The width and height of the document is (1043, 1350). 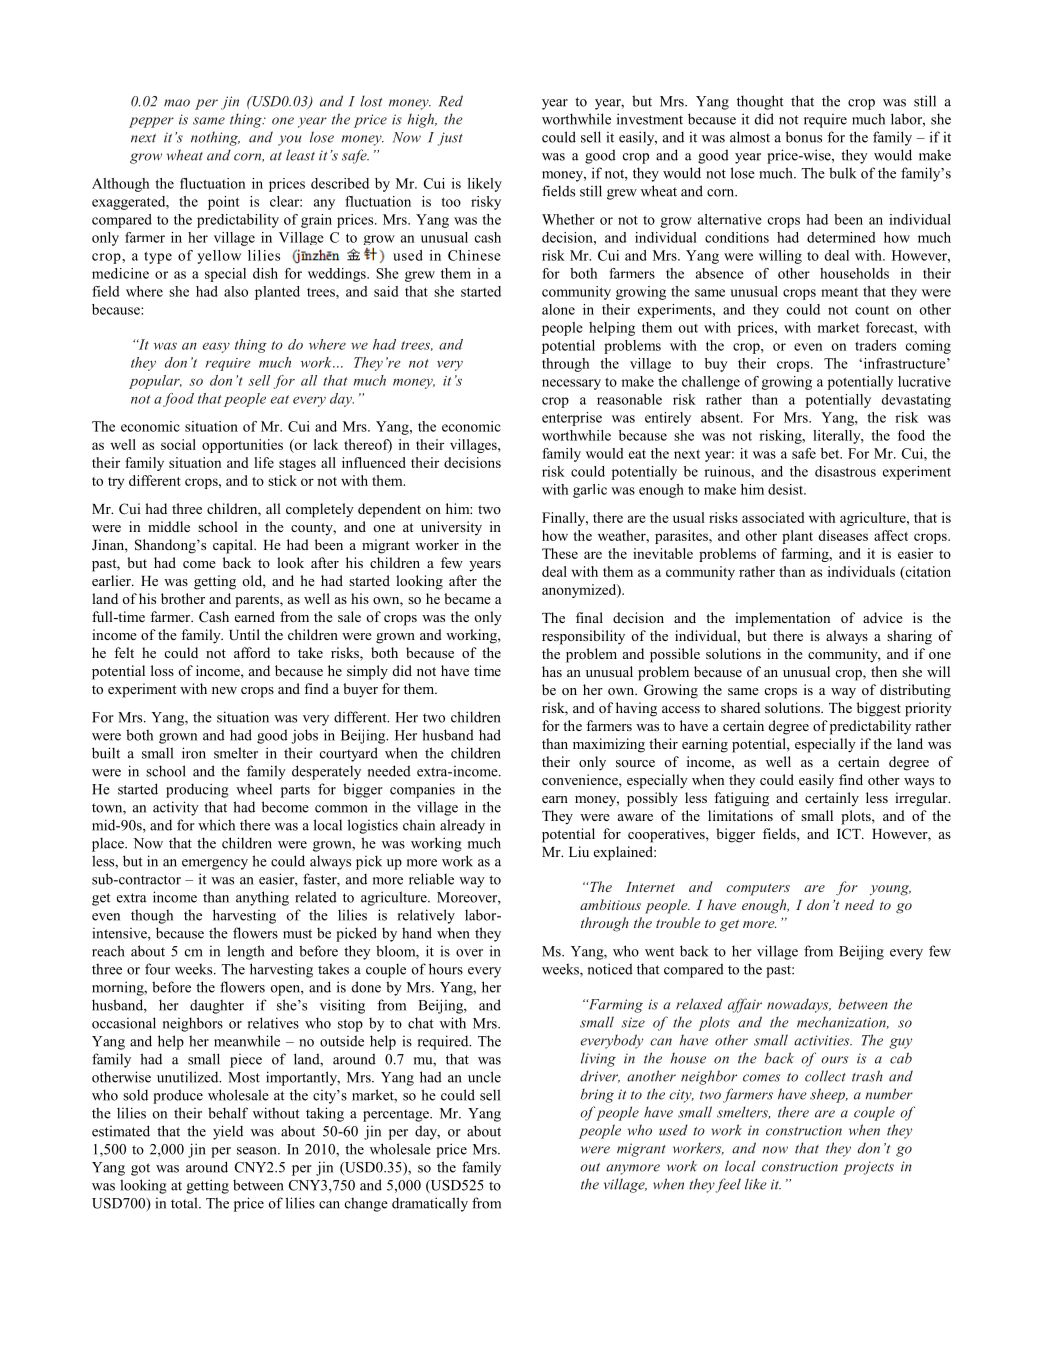 What do you see at coordinates (552, 671) in the document?
I see `has` at bounding box center [552, 671].
